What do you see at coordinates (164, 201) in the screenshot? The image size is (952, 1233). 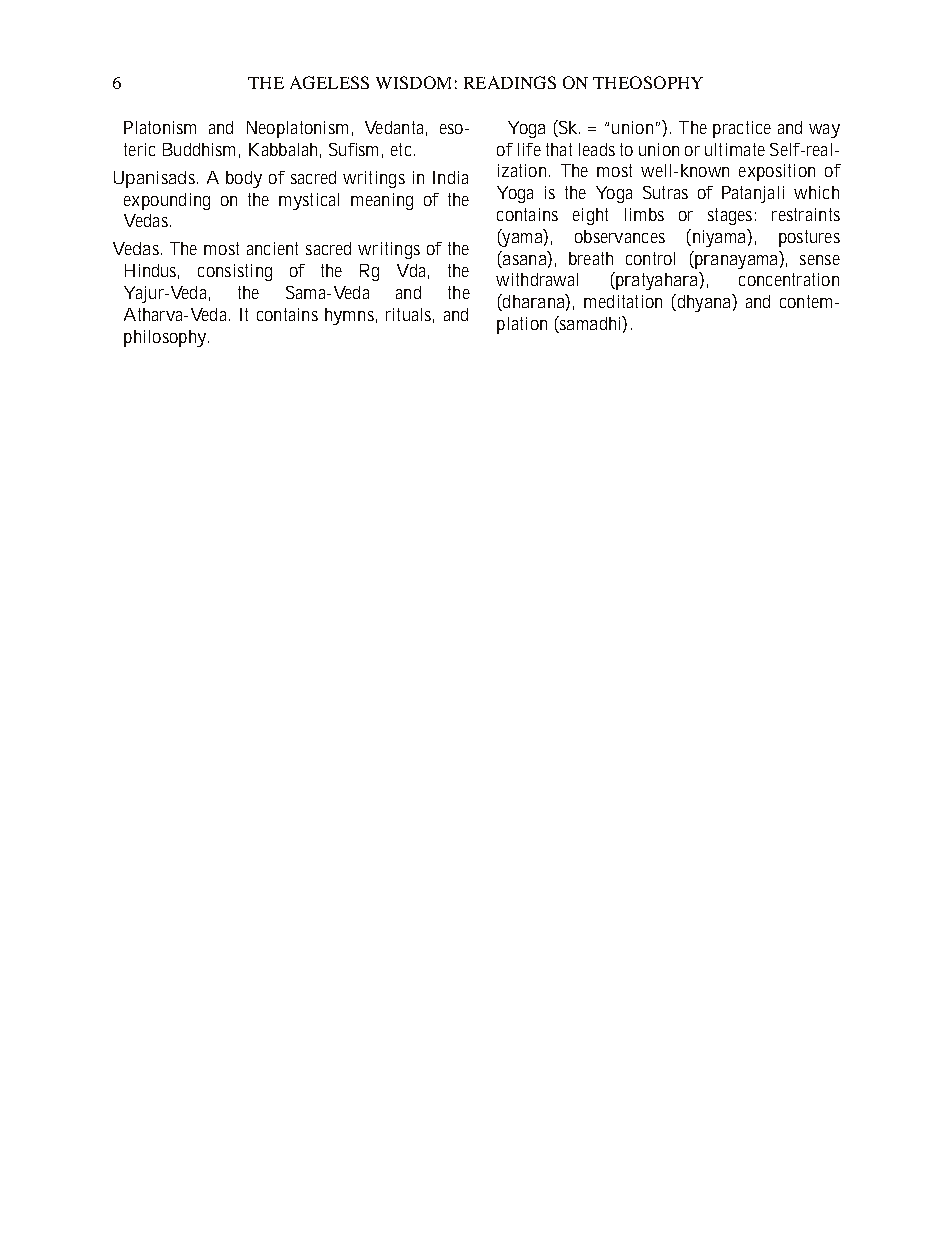 I see `pound` at bounding box center [164, 201].
